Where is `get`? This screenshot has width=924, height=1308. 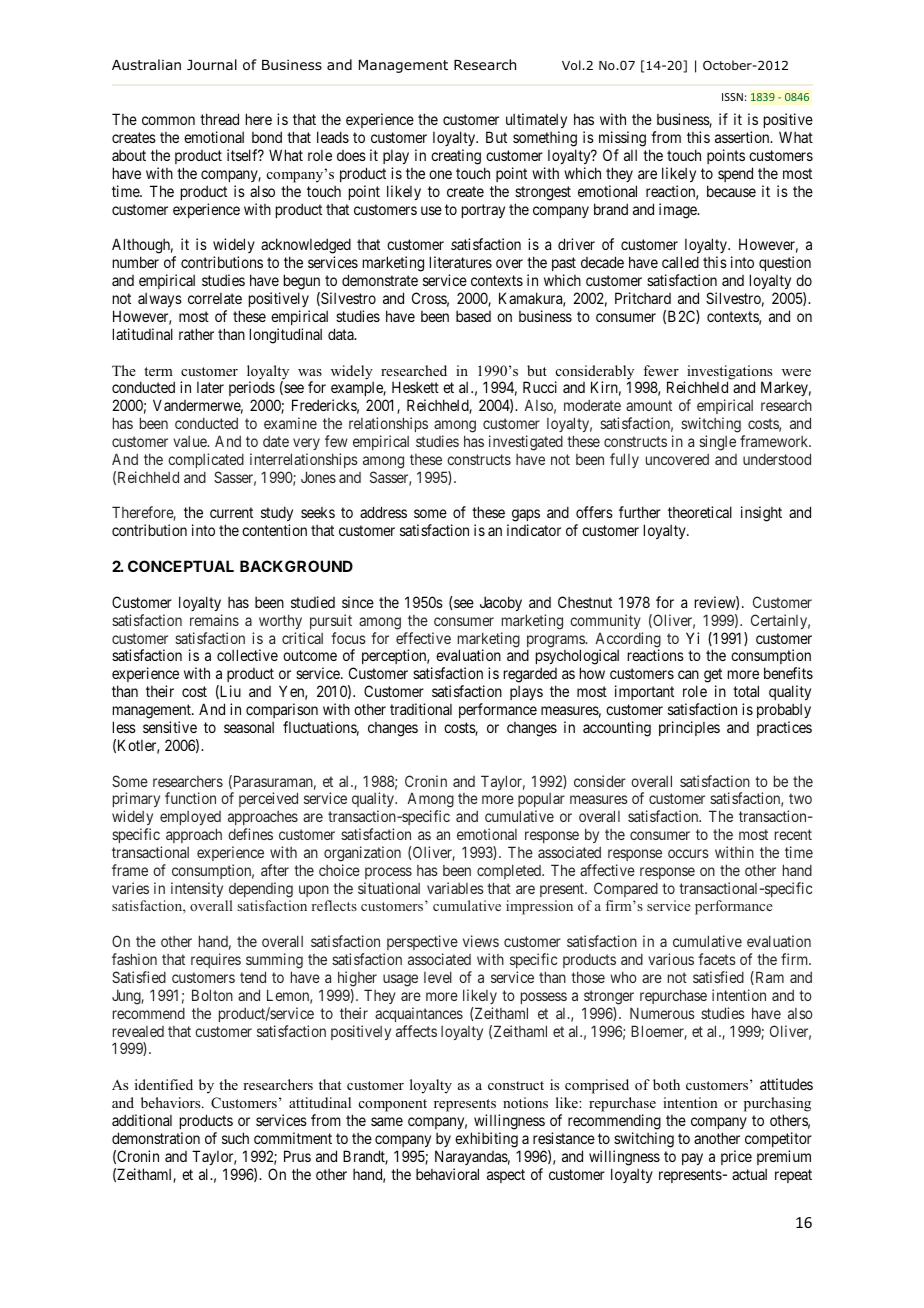
get is located at coordinates (713, 677).
